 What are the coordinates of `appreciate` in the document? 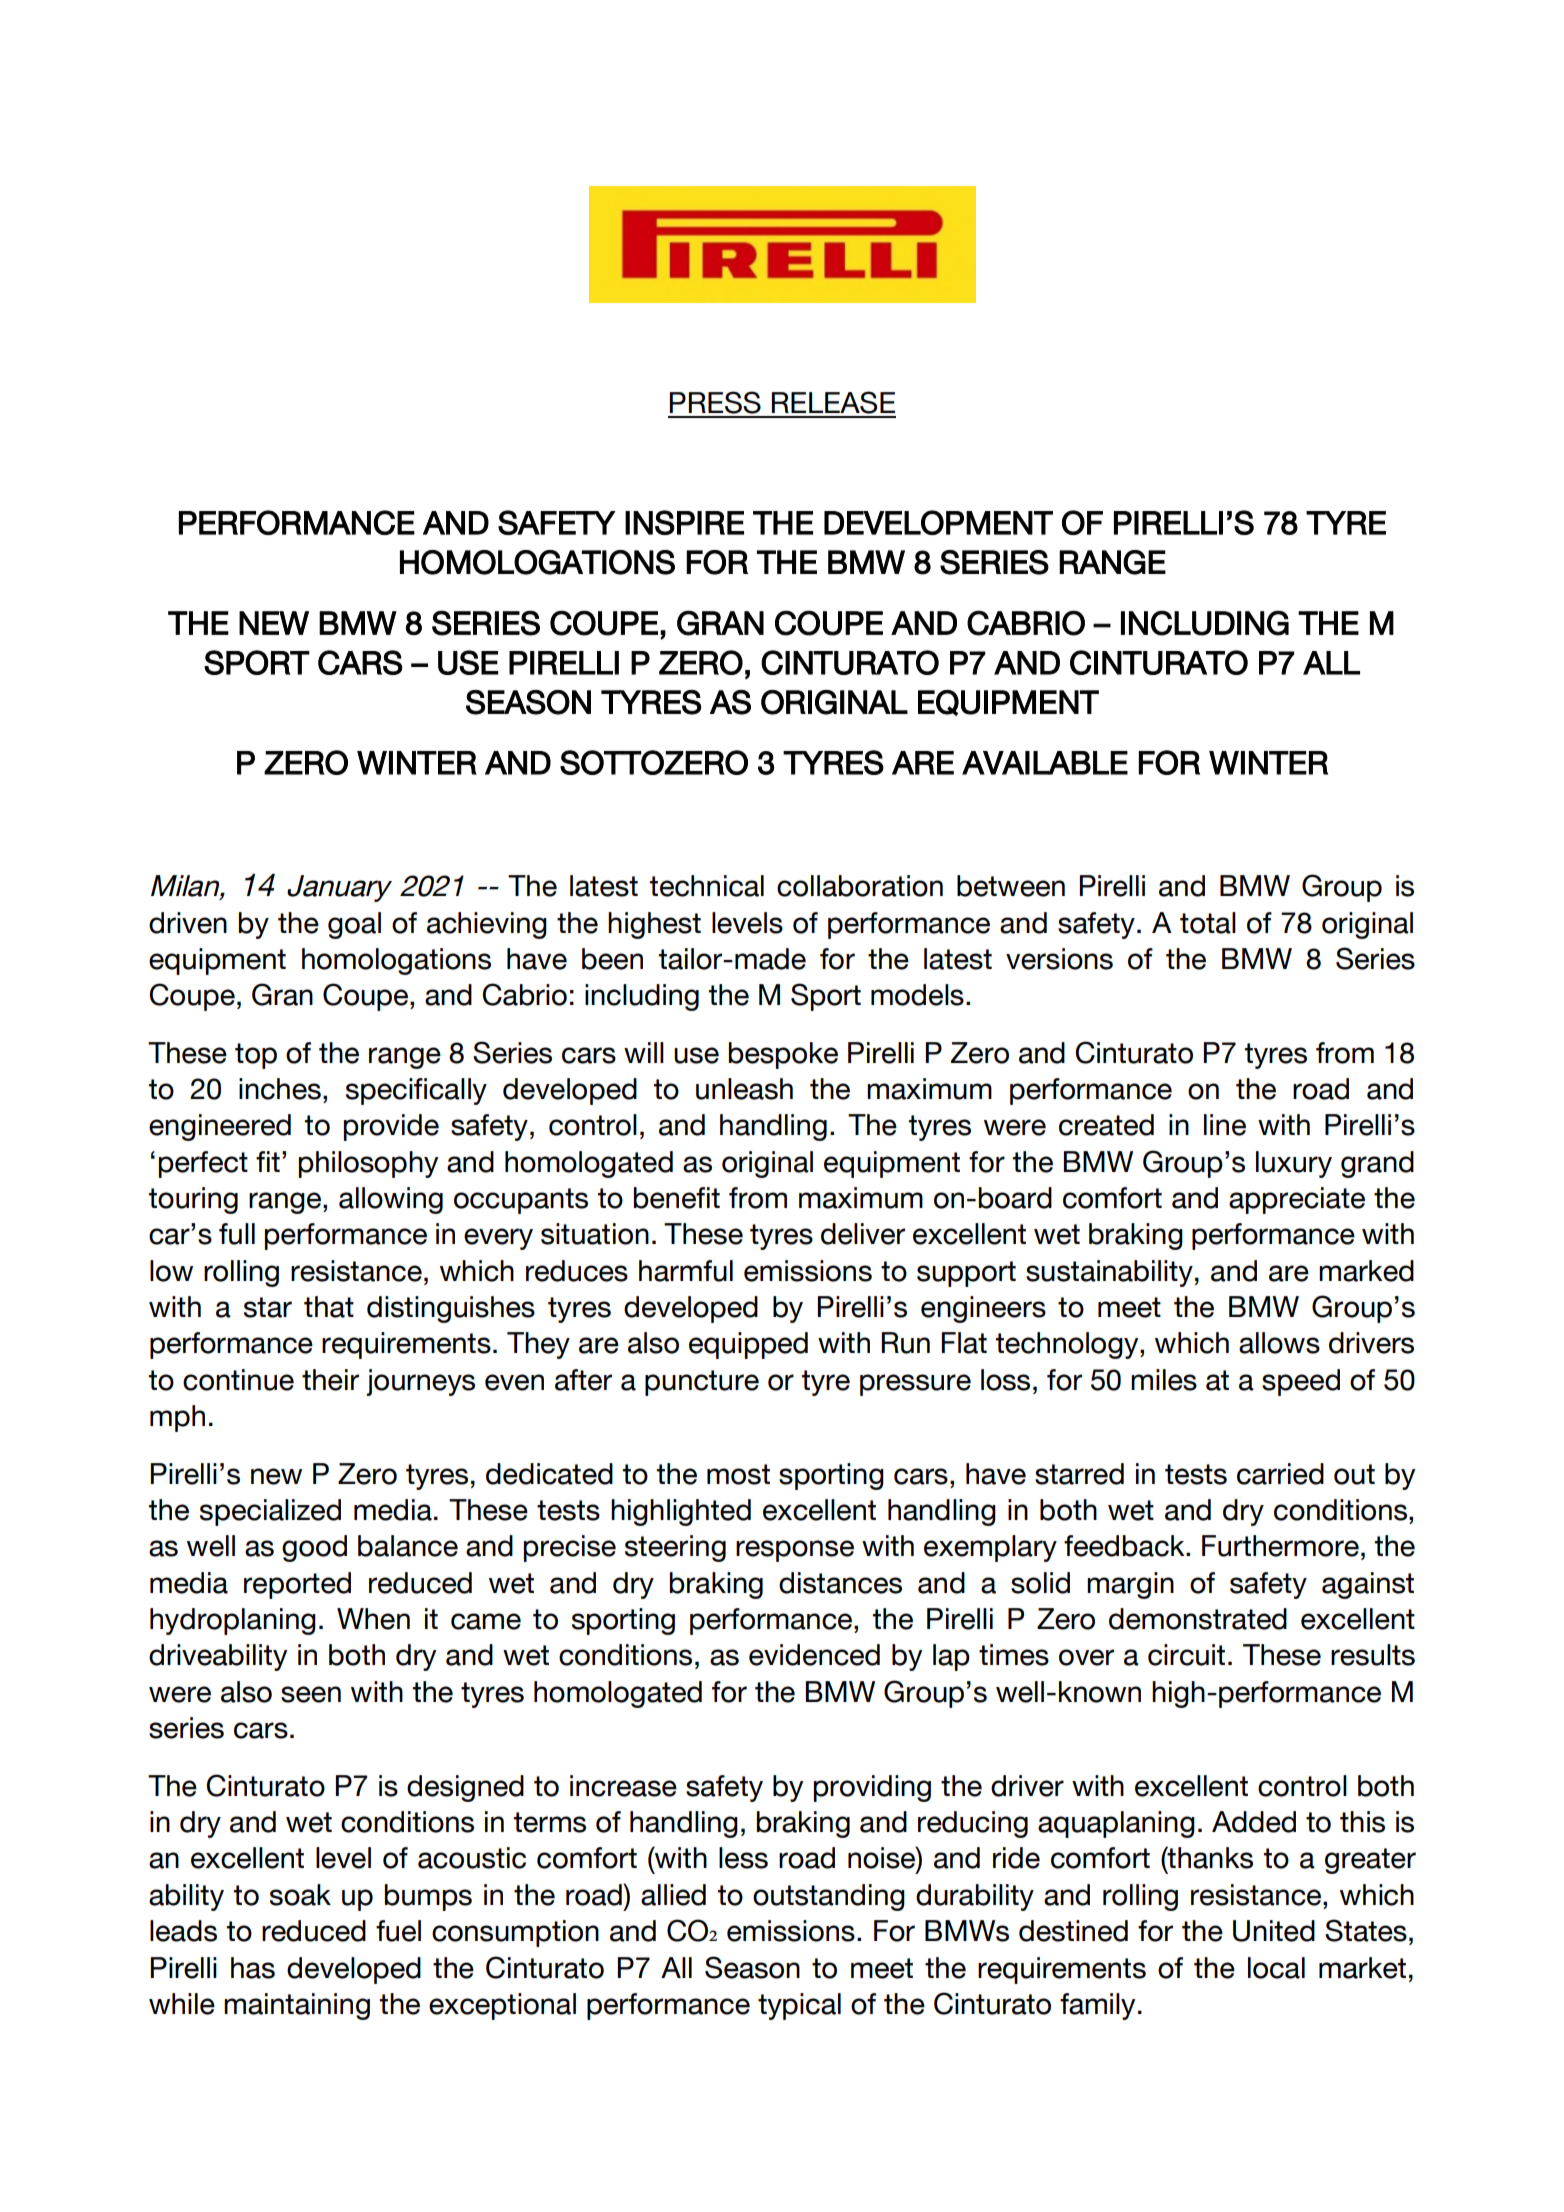 It's located at (1297, 1200).
